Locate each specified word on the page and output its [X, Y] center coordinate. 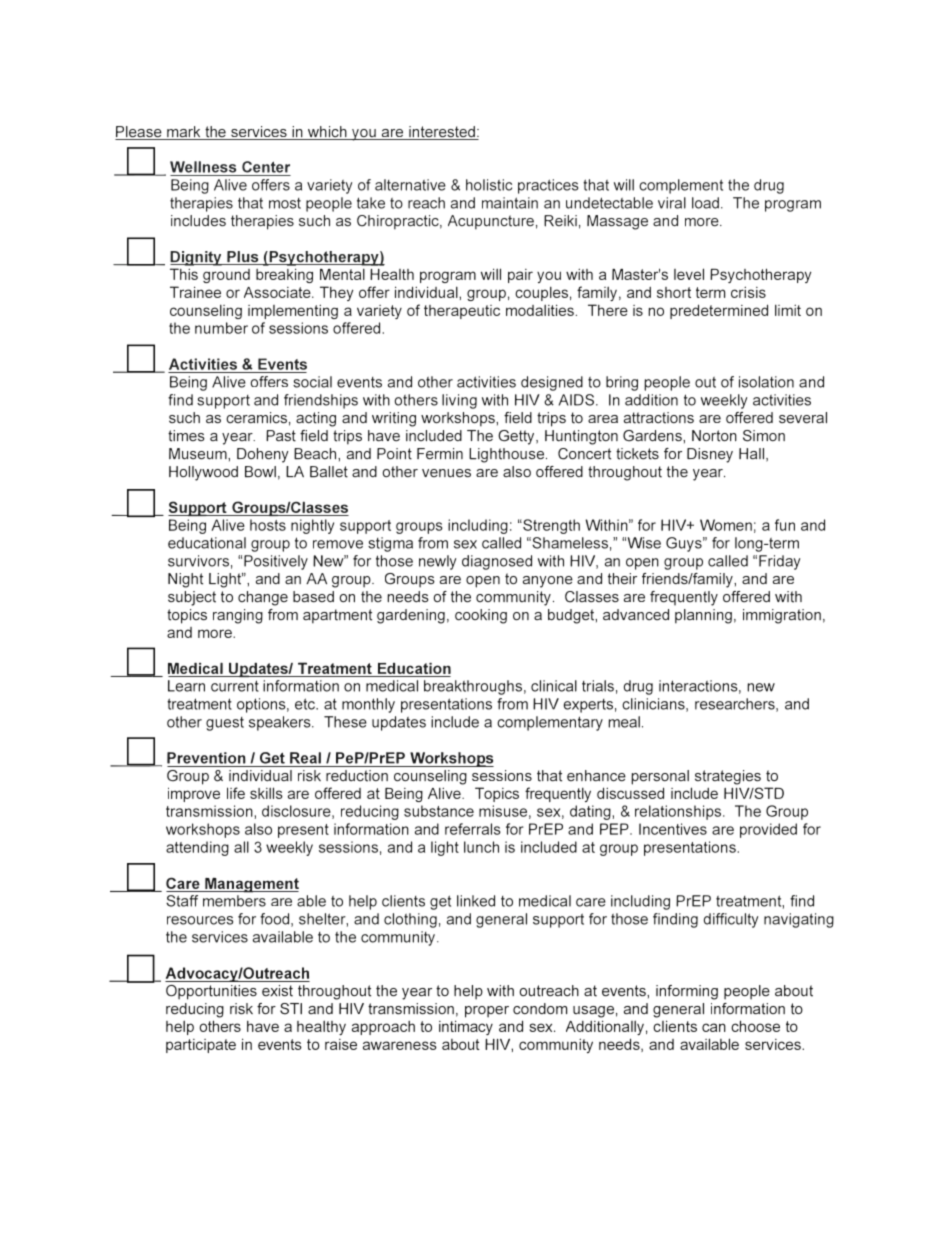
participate [201, 1046]
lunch [481, 847]
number [221, 328]
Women [726, 525]
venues [446, 473]
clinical [554, 686]
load [705, 203]
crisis [748, 292]
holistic [489, 185]
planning [703, 616]
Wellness [203, 167]
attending [197, 848]
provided [768, 830]
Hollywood [203, 473]
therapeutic [462, 312]
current [235, 686]
